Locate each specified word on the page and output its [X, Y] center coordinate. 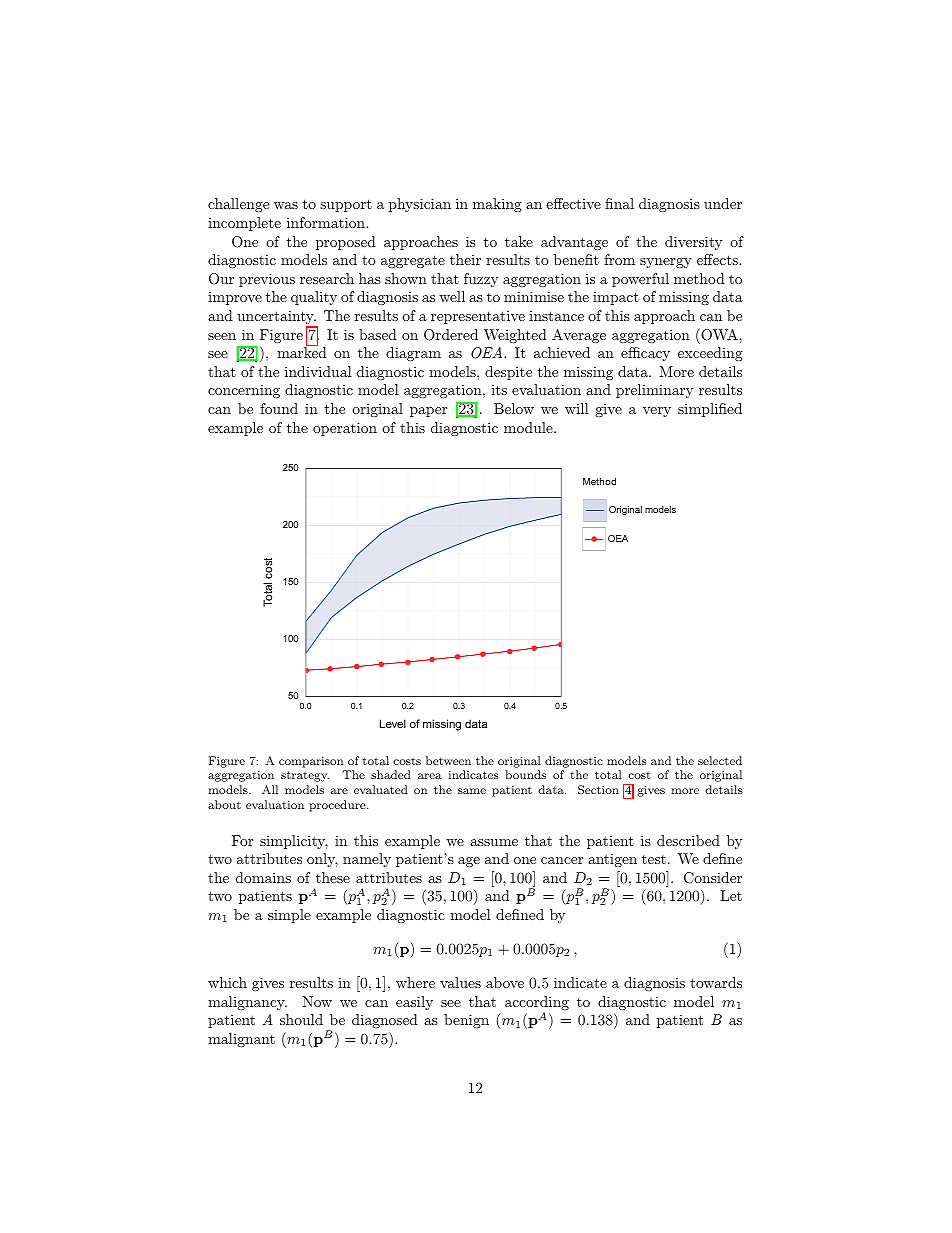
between [448, 760]
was [286, 205]
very [657, 412]
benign [466, 1021]
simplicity [294, 842]
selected [720, 760]
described [688, 840]
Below [514, 408]
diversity [693, 243]
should [301, 1019]
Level [393, 723]
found [279, 408]
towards [716, 982]
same [472, 791]
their [465, 259]
